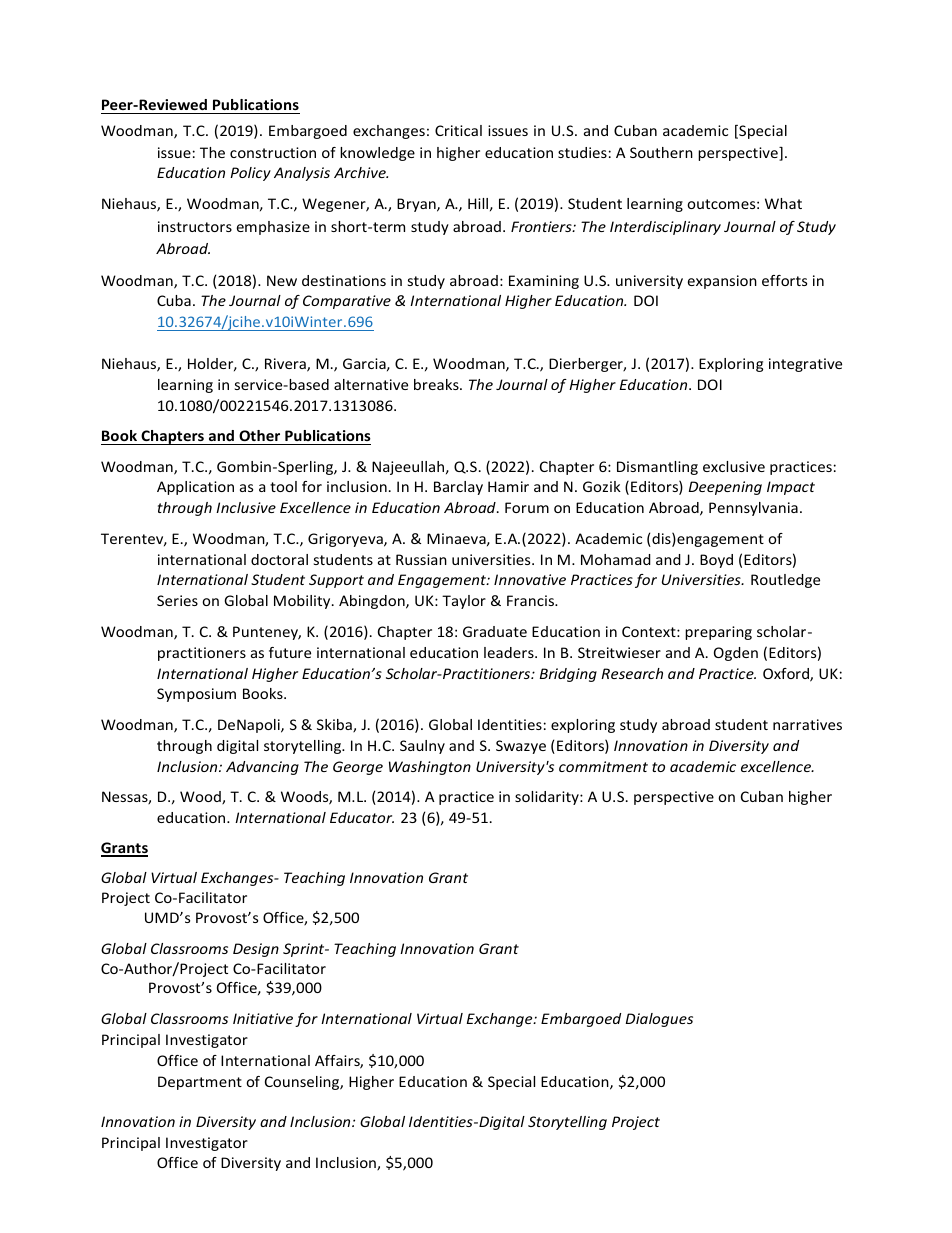 This image has height=1233, width=952. I want to click on Critical, so click(458, 130).
